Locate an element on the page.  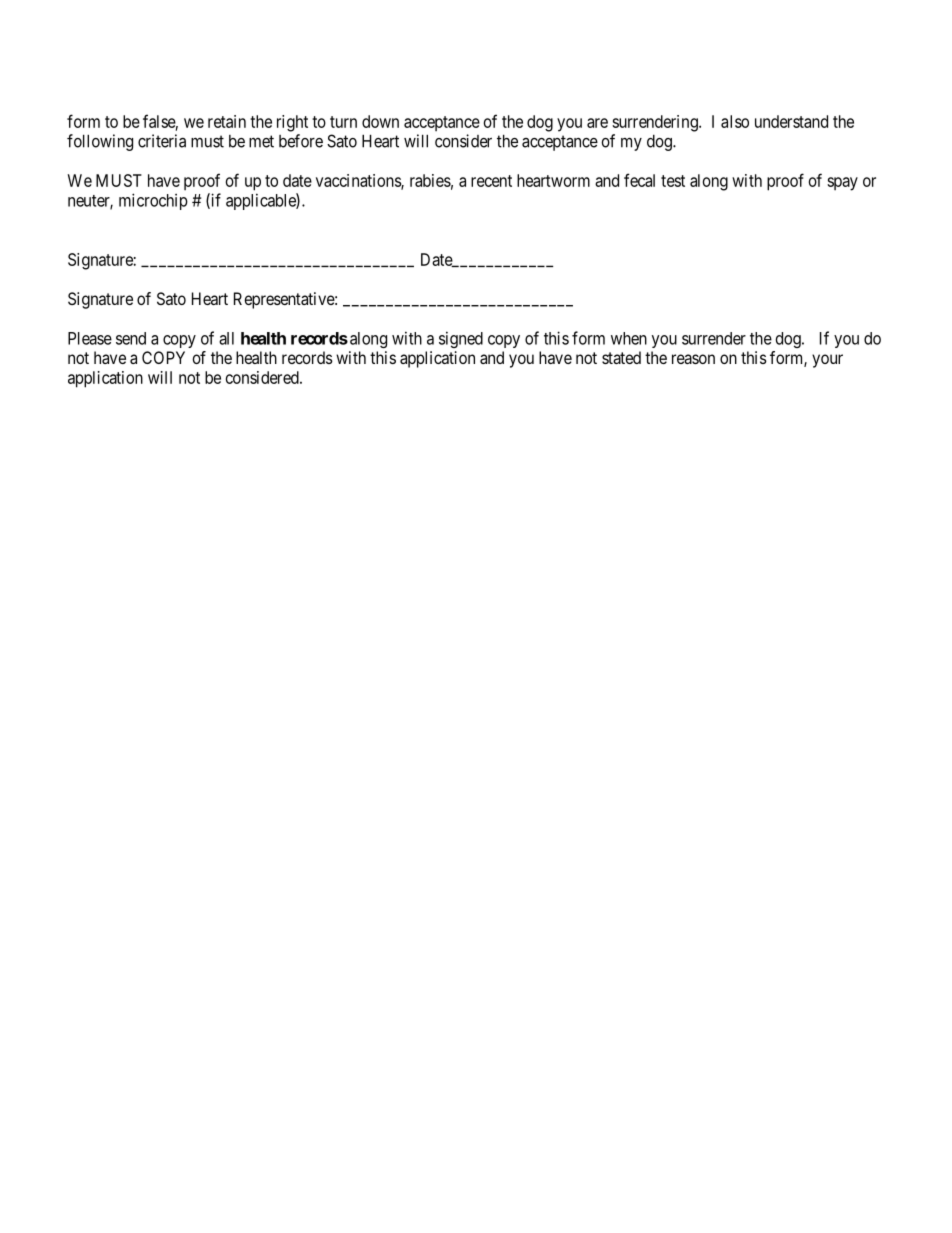
all is located at coordinates (226, 338).
